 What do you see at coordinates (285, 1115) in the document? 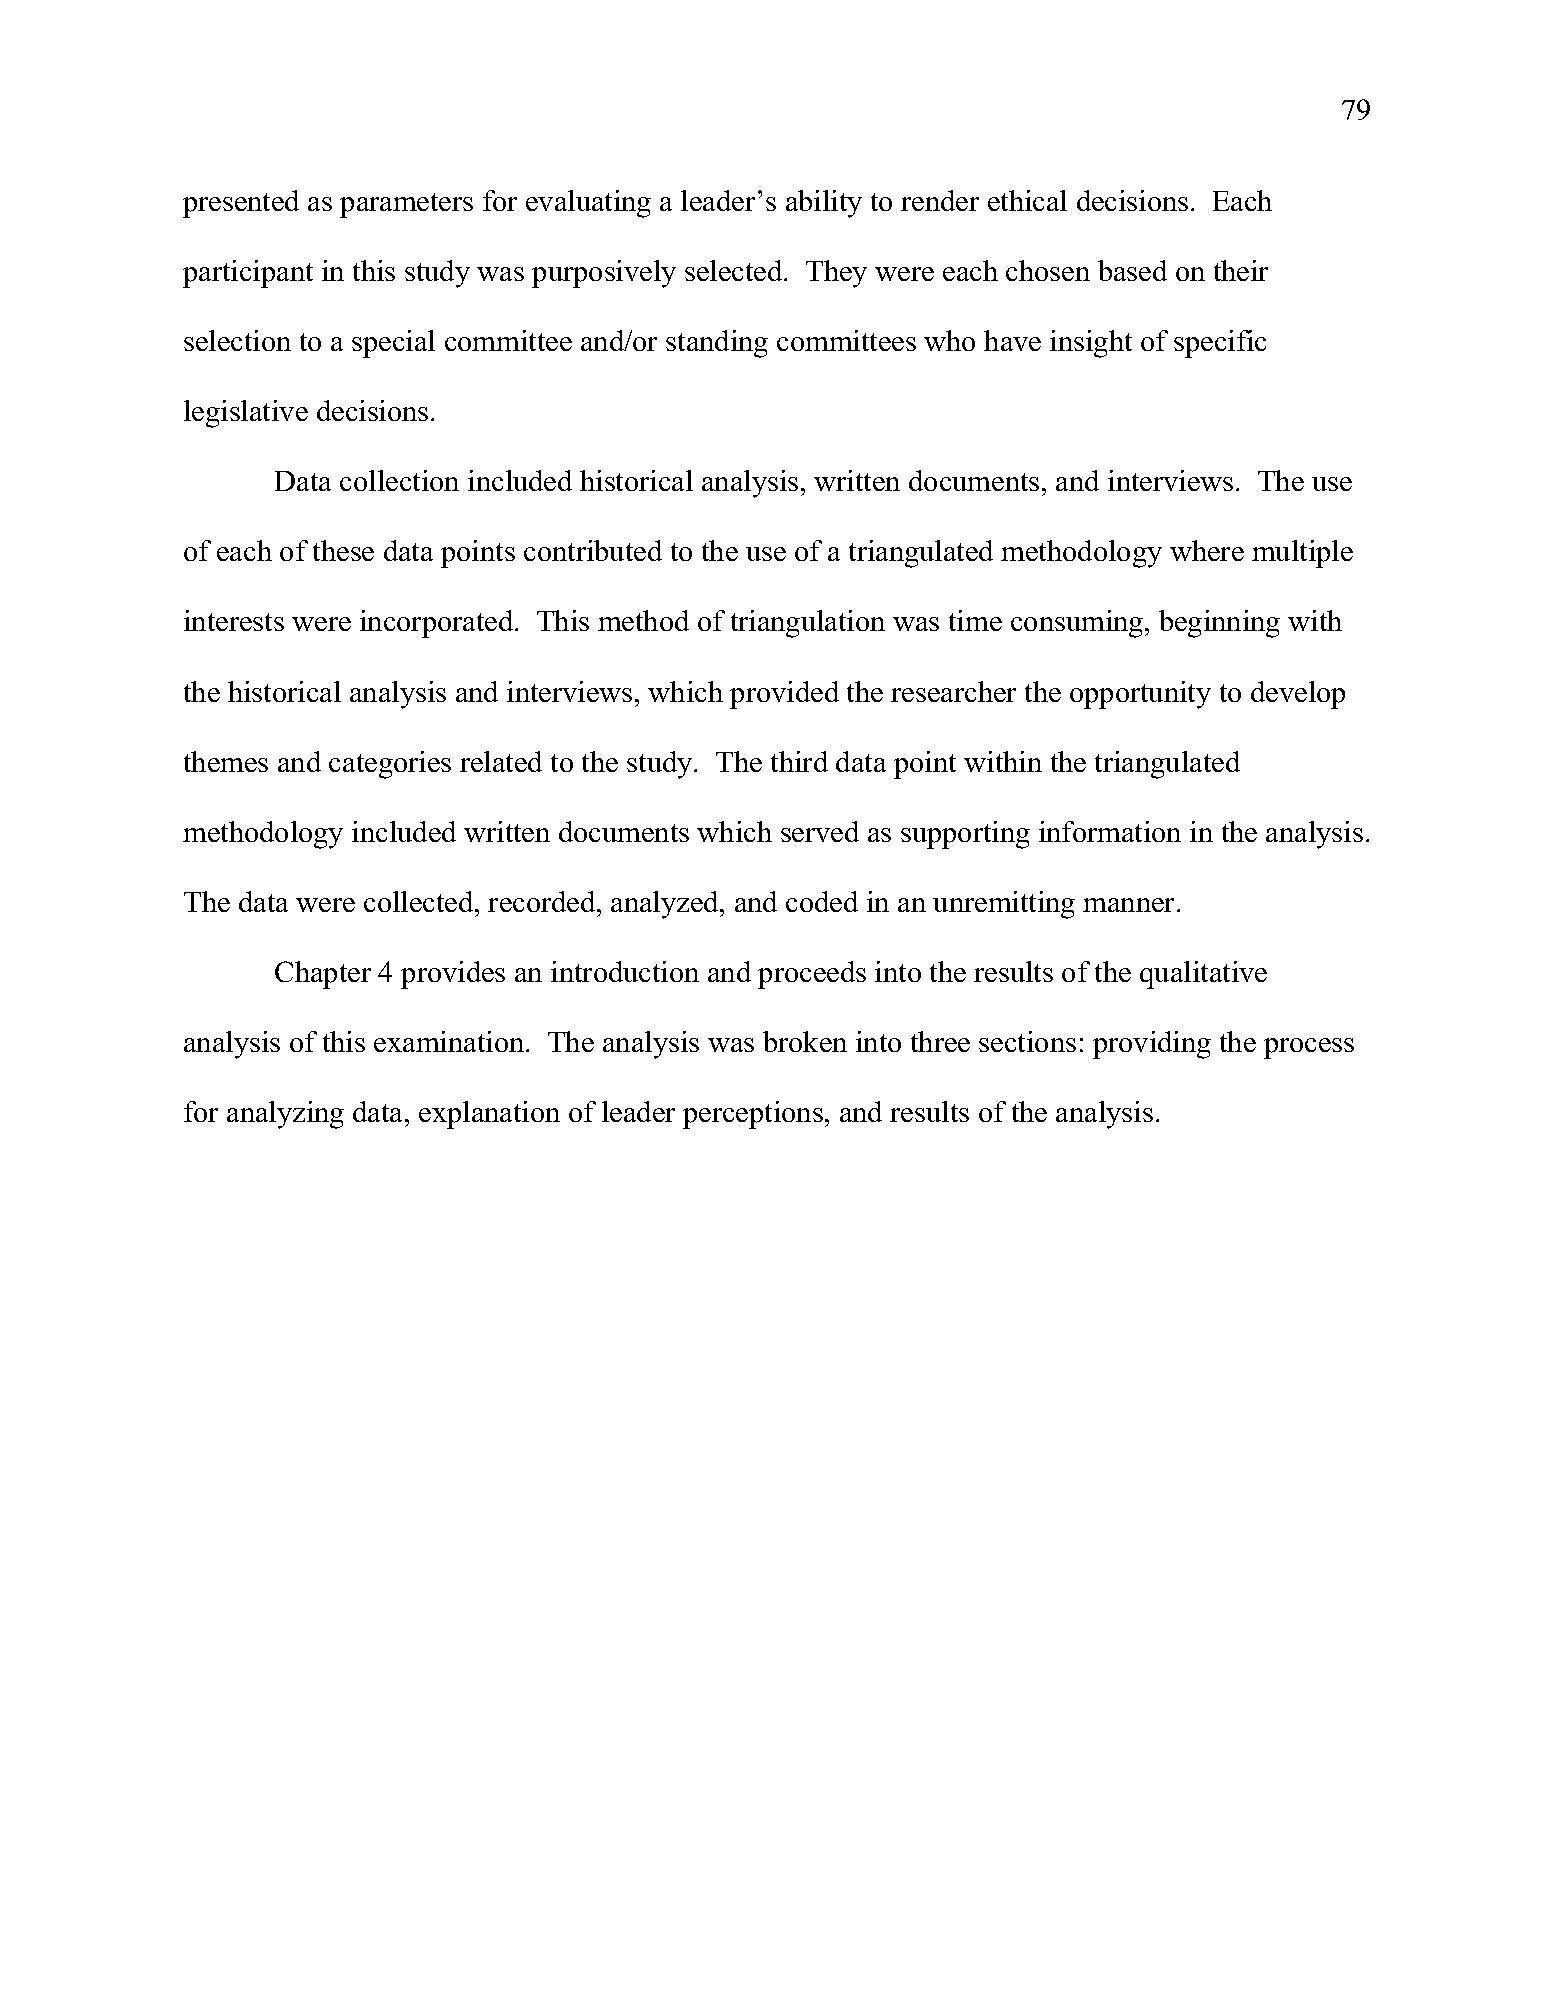
I see `analyzing` at bounding box center [285, 1115].
